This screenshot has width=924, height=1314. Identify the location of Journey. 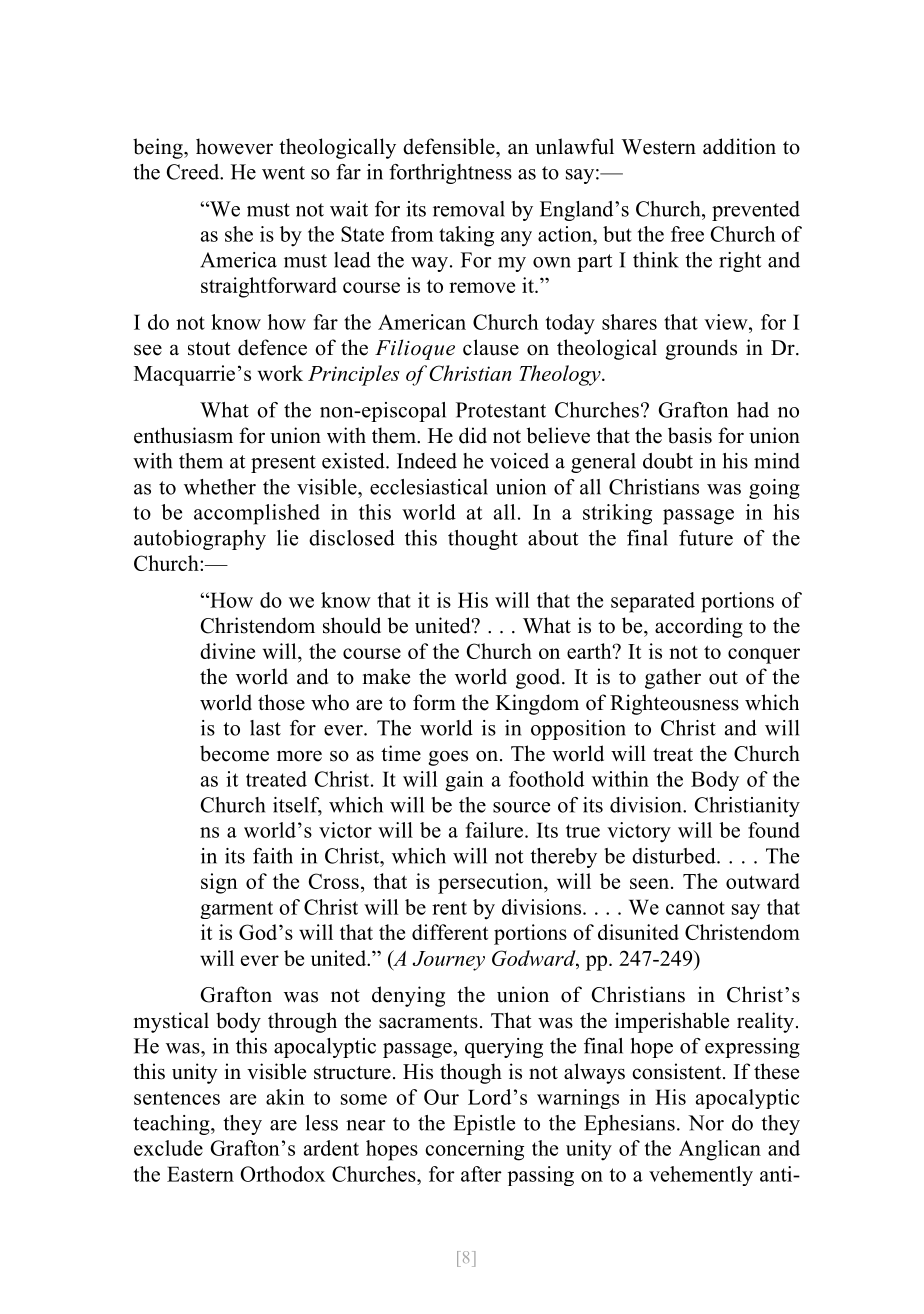
(449, 961).
